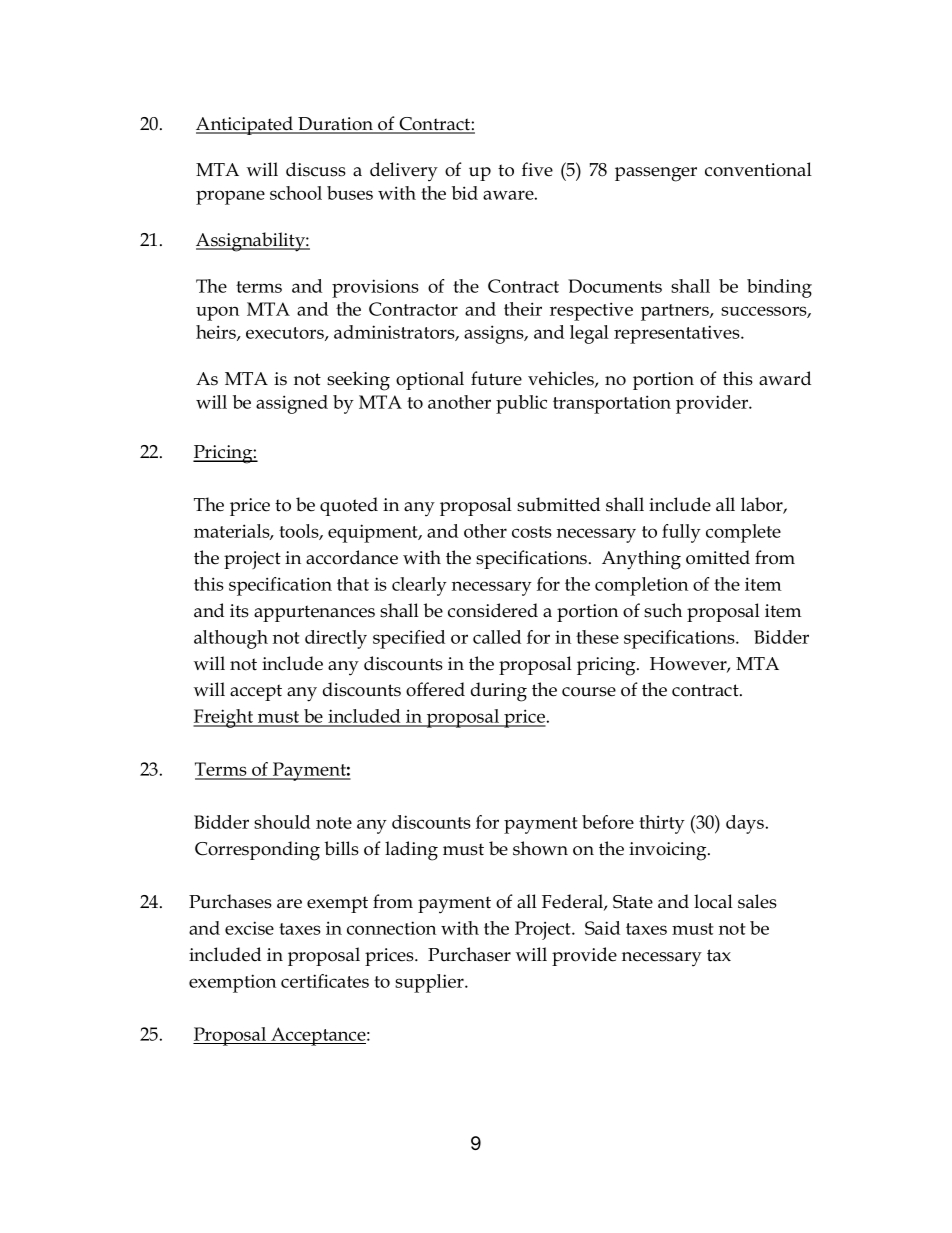 The height and width of the image is (1233, 952). Describe the element at coordinates (758, 169) in the image. I see `conventional` at that location.
